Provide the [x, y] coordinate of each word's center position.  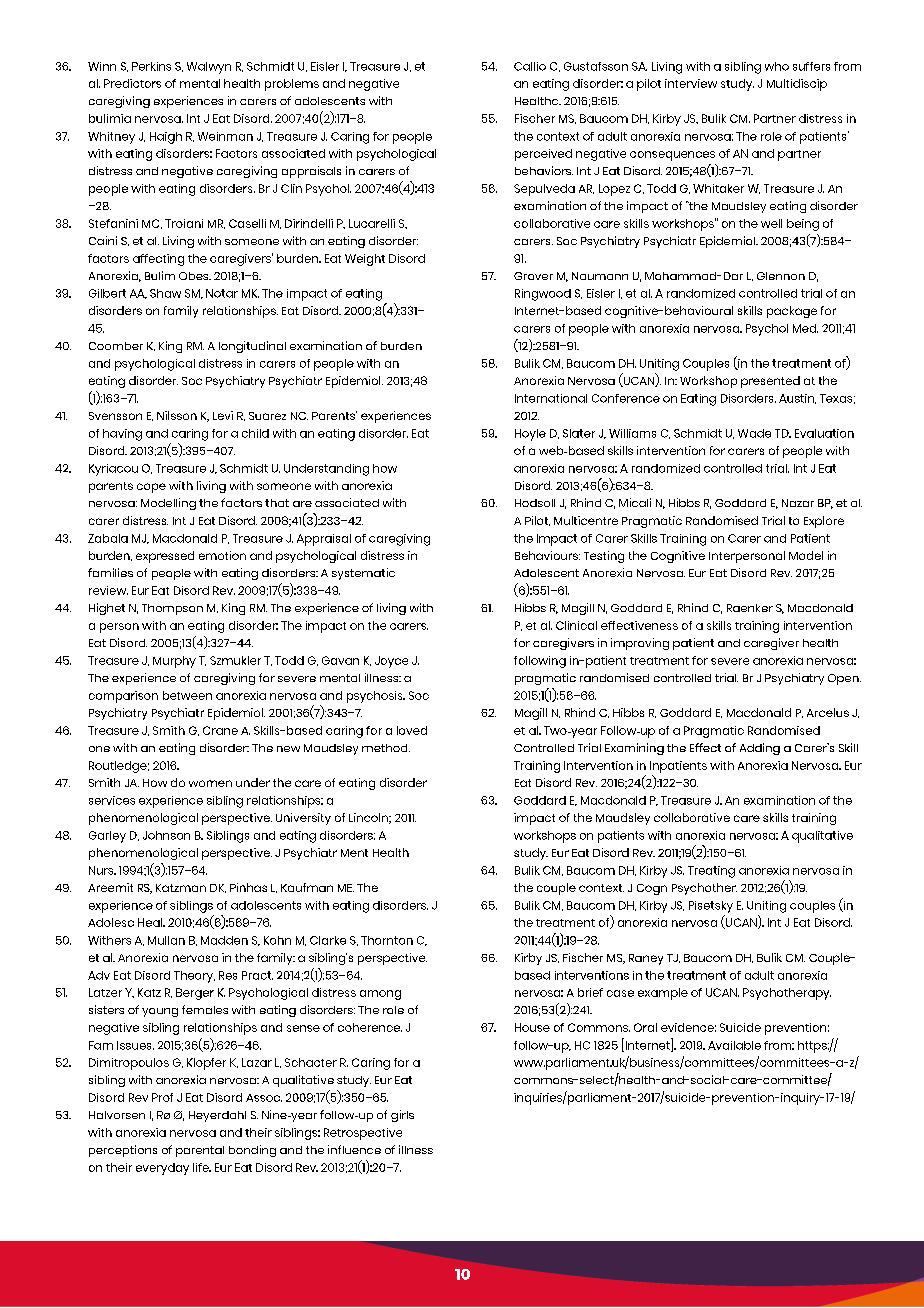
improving [640, 644]
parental [200, 1151]
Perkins [151, 66]
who [777, 66]
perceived [543, 155]
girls [402, 1116]
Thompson [172, 609]
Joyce [391, 662]
